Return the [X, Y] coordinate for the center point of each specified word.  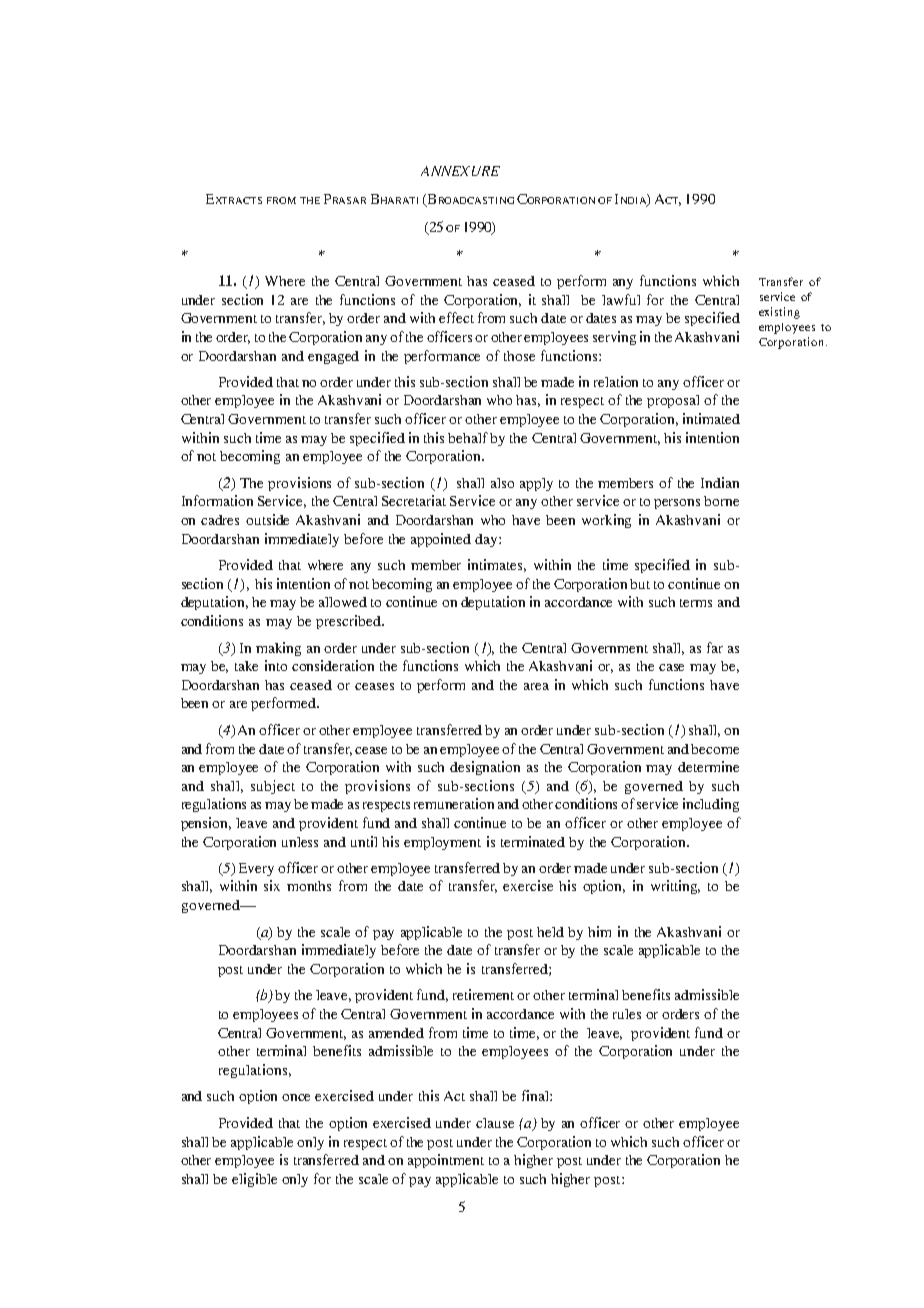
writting [675, 887]
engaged [333, 357]
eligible [254, 1180]
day [487, 540]
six [272, 885]
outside [267, 519]
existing [779, 313]
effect [456, 317]
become [715, 749]
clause [495, 1123]
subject [273, 787]
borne [721, 501]
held [550, 932]
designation [485, 768]
